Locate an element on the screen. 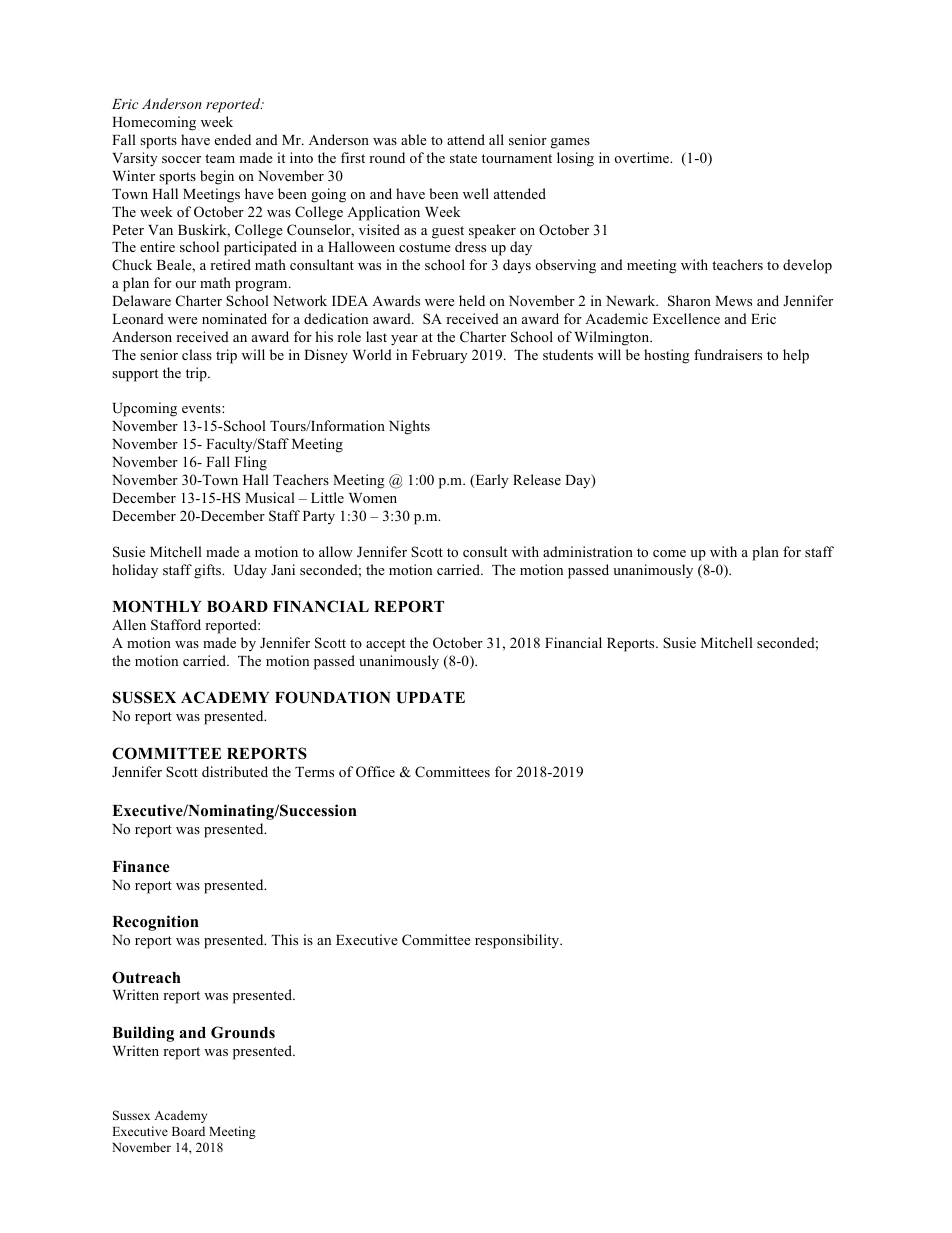 The image size is (952, 1233). Allen is located at coordinates (129, 624).
